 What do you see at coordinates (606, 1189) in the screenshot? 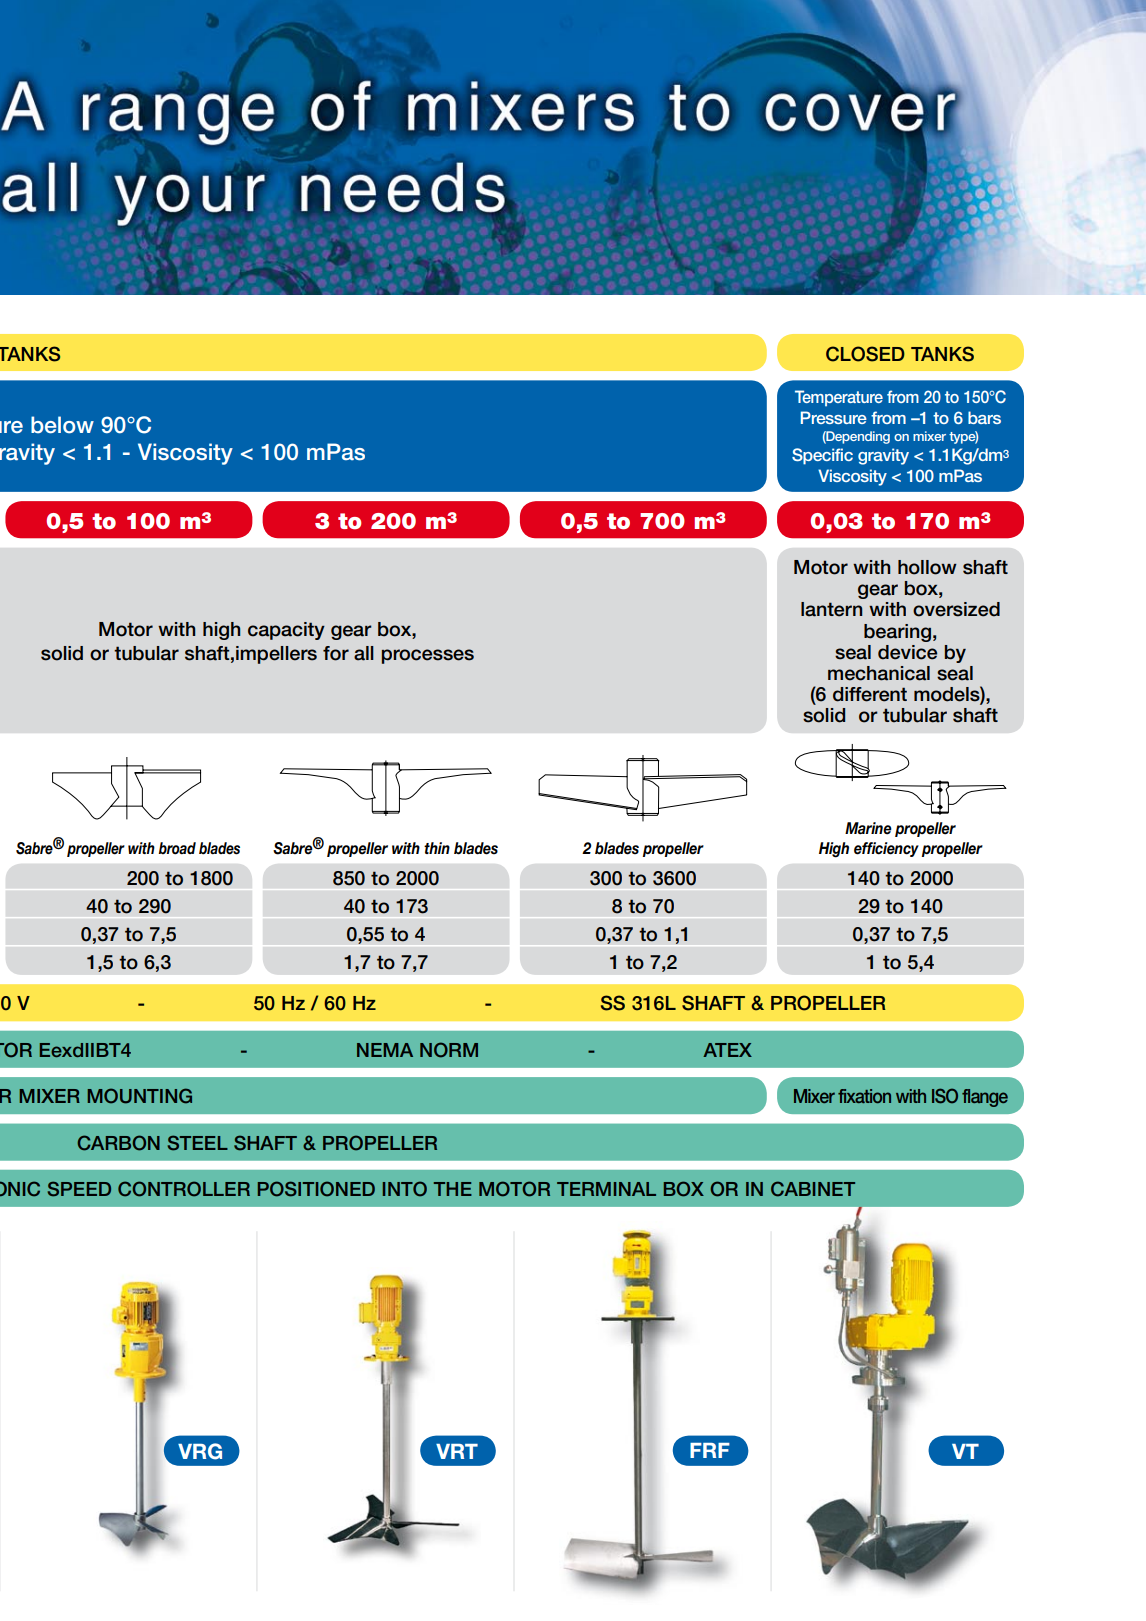
I see `terminal` at bounding box center [606, 1189].
